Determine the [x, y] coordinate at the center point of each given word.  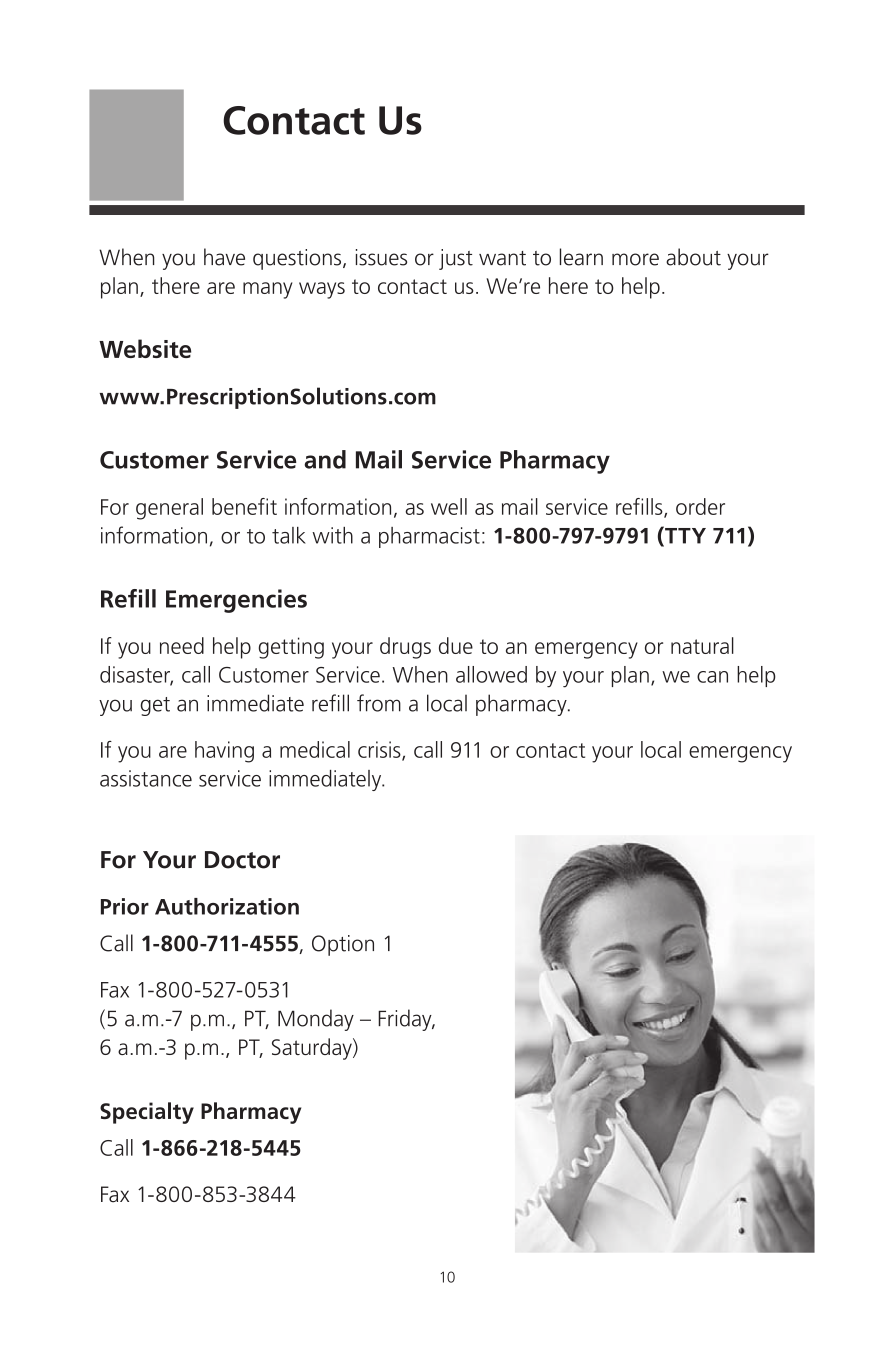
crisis [380, 750]
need [182, 645]
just [456, 259]
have [224, 257]
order [700, 506]
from [379, 703]
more [635, 259]
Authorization [227, 906]
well [449, 506]
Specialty [147, 1113]
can [712, 677]
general [169, 509]
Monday [316, 1020]
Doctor [242, 860]
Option [343, 945]
